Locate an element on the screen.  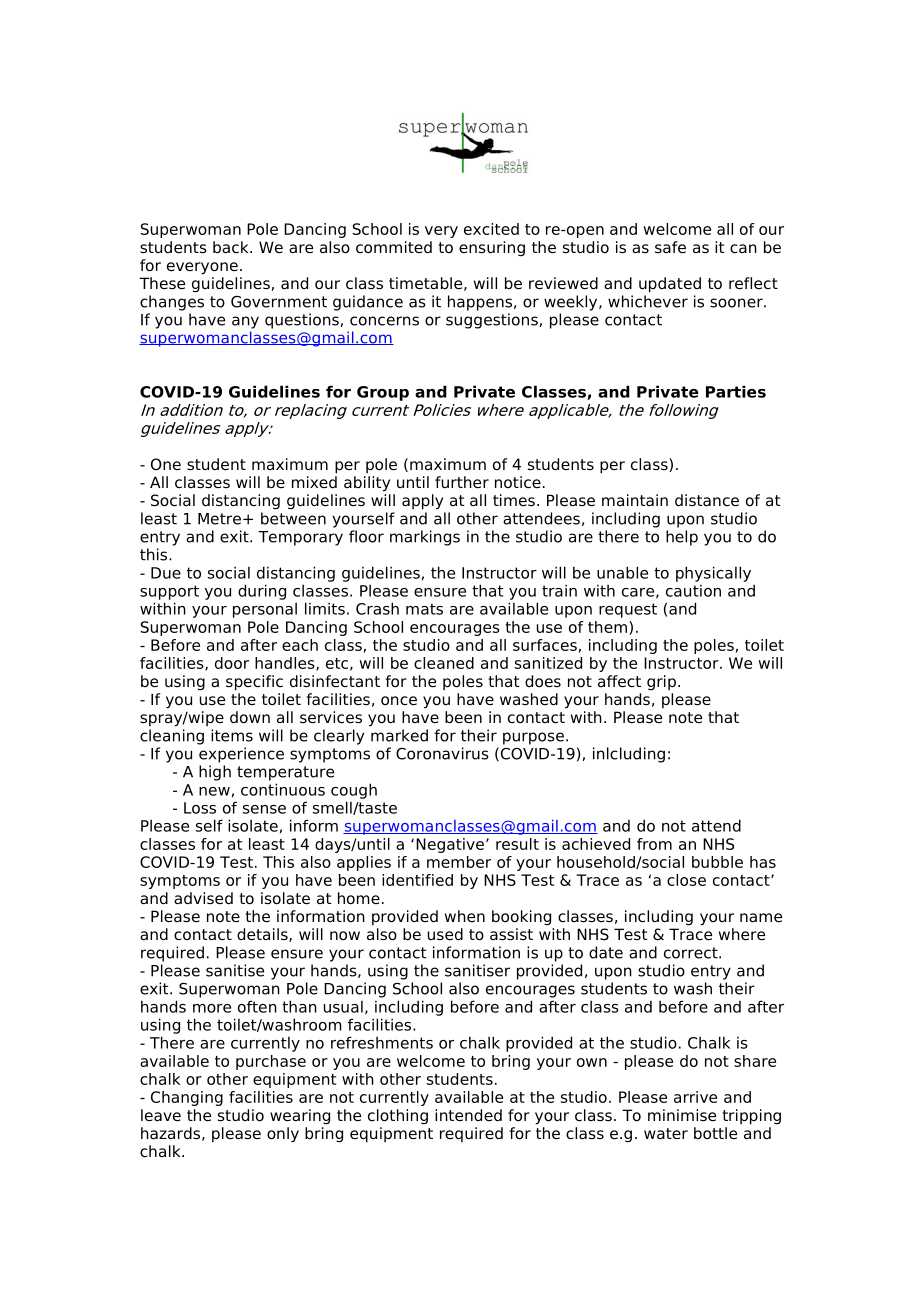
help is located at coordinates (682, 538).
